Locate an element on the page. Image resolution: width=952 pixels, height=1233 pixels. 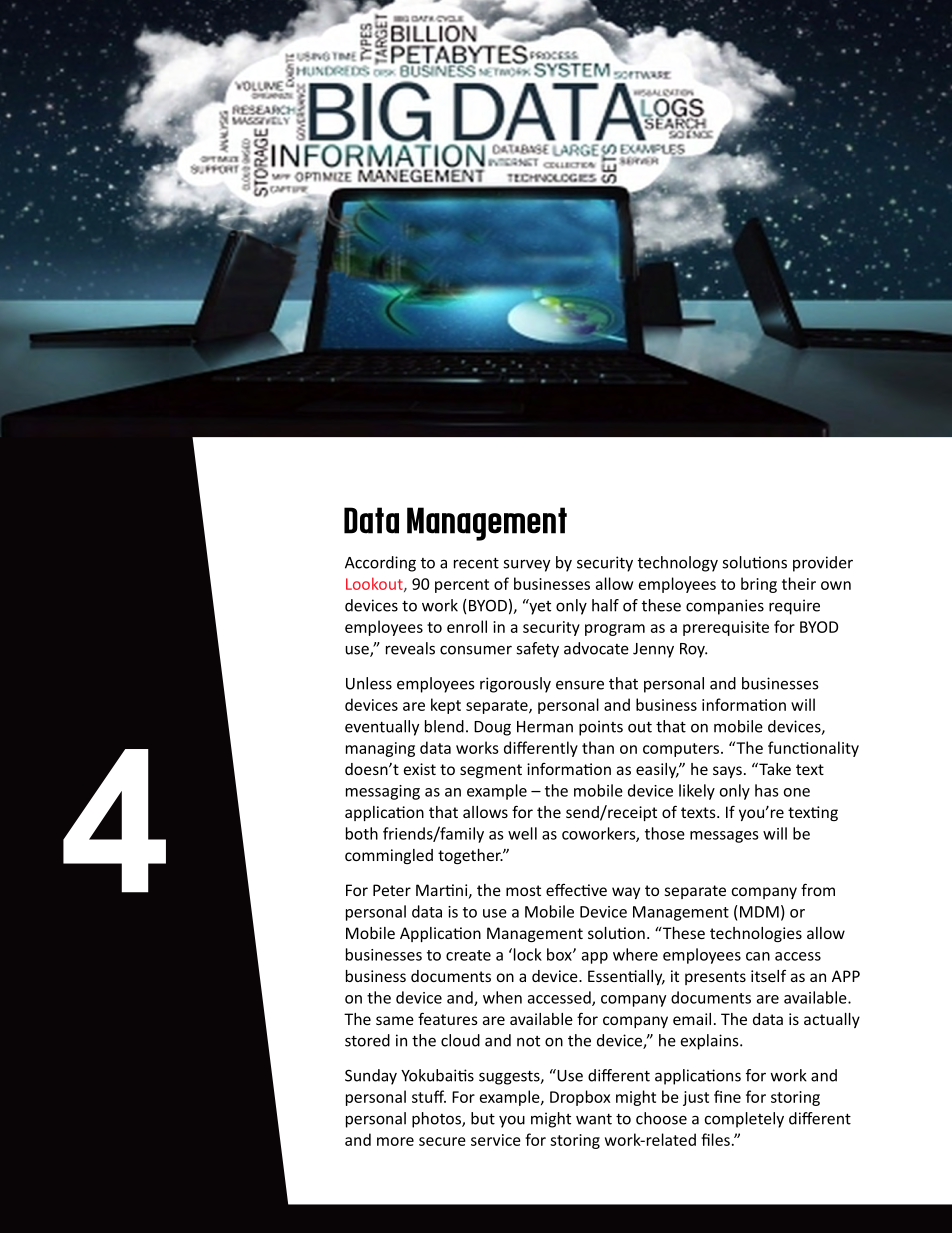
commingled is located at coordinates (389, 856).
